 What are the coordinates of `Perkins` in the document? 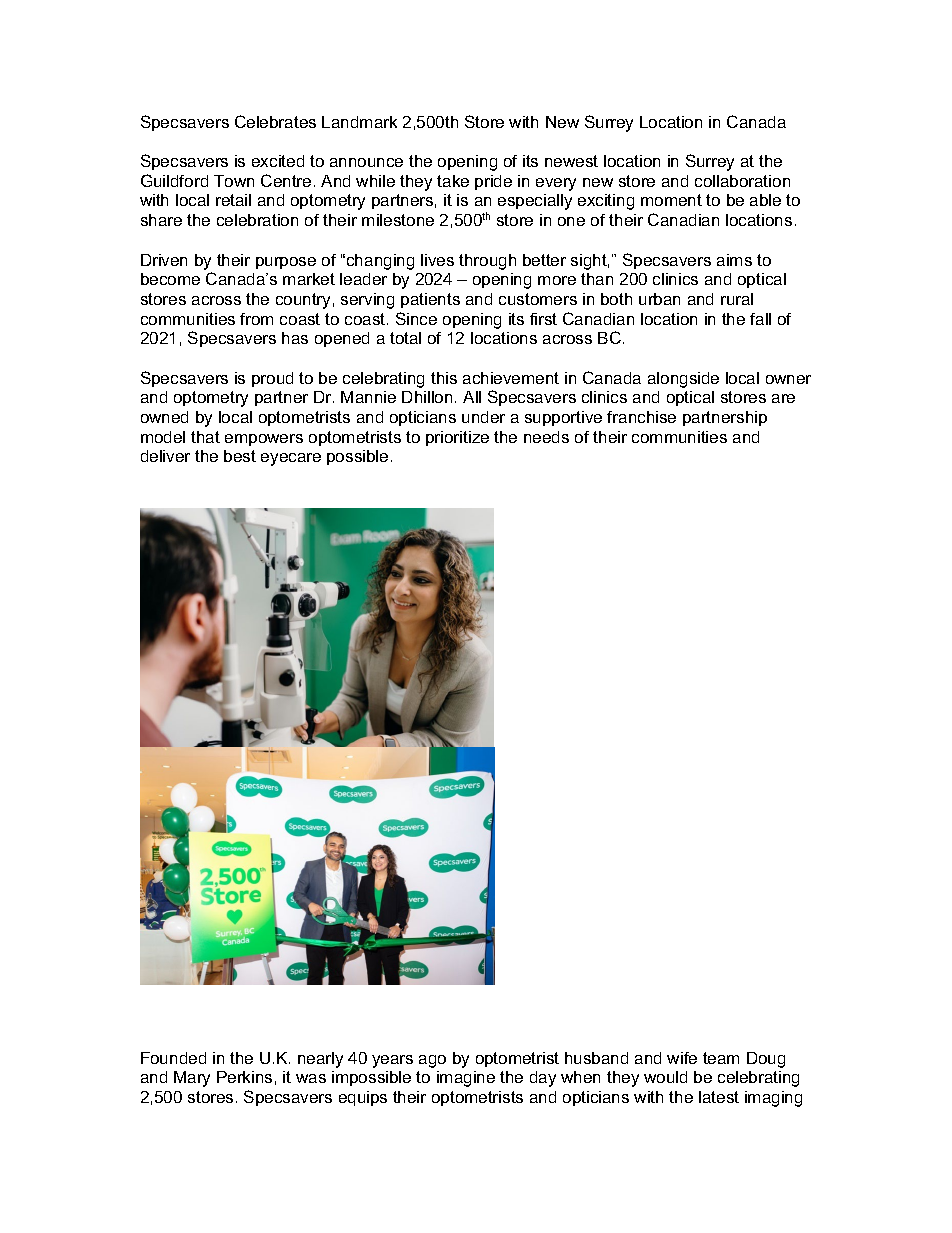 It's located at (244, 1077).
